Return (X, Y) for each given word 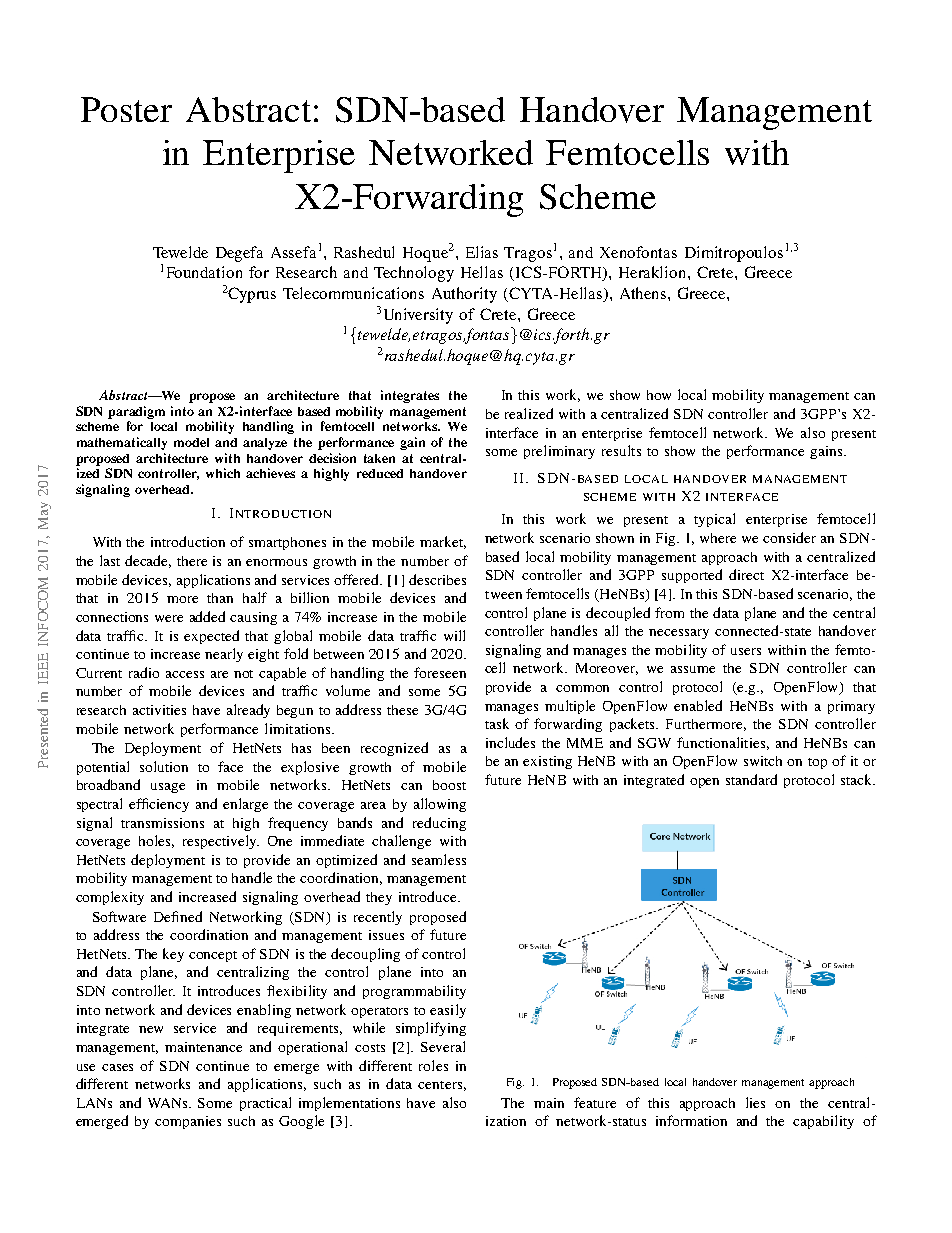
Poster (126, 109)
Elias (482, 252)
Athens (644, 293)
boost (449, 785)
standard (751, 779)
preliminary (559, 452)
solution (164, 766)
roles (433, 1065)
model (191, 442)
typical (714, 520)
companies (188, 1122)
